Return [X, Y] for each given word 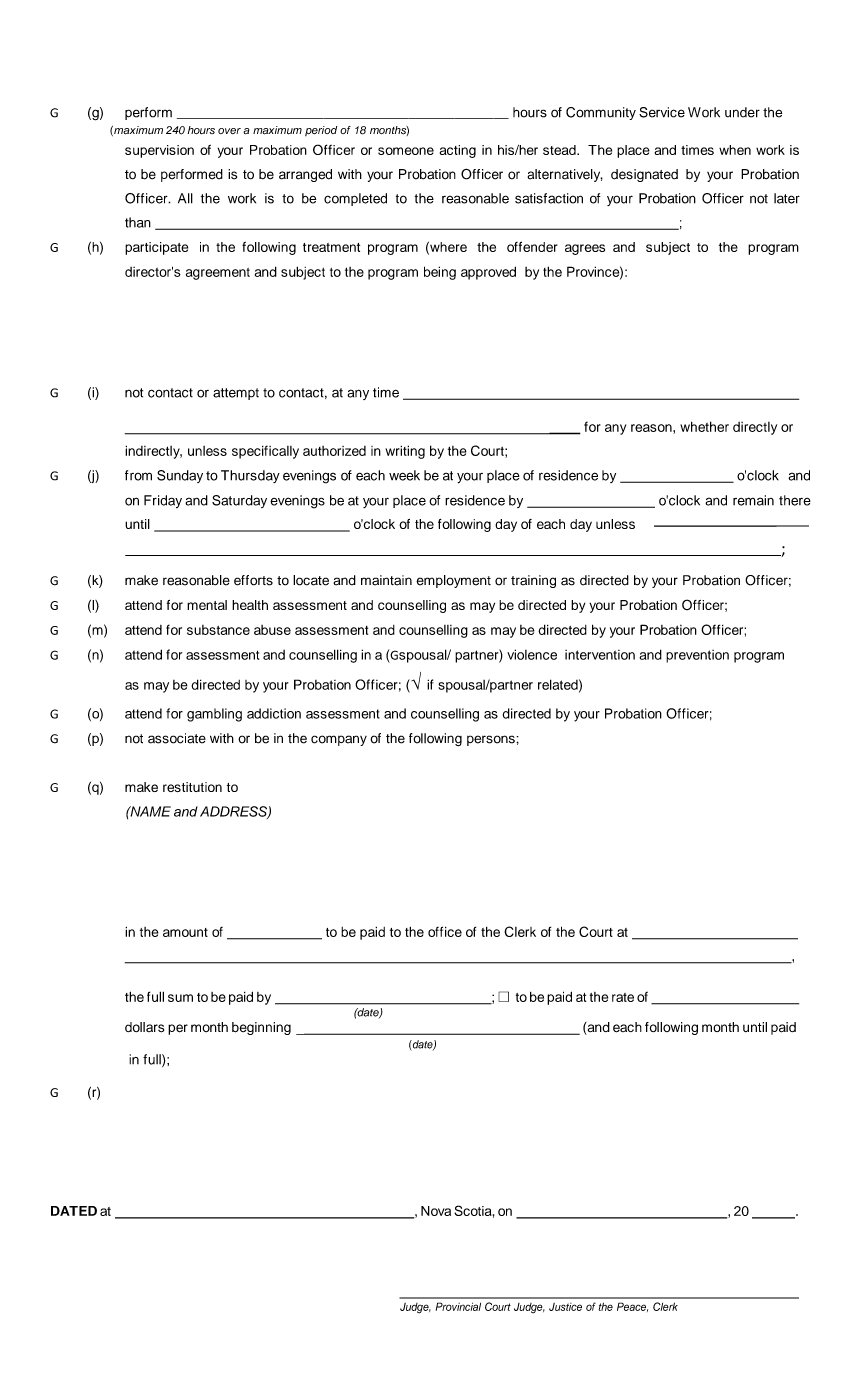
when [735, 150]
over [229, 131]
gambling [214, 715]
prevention [697, 656]
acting [458, 151]
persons [492, 740]
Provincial [458, 1306]
